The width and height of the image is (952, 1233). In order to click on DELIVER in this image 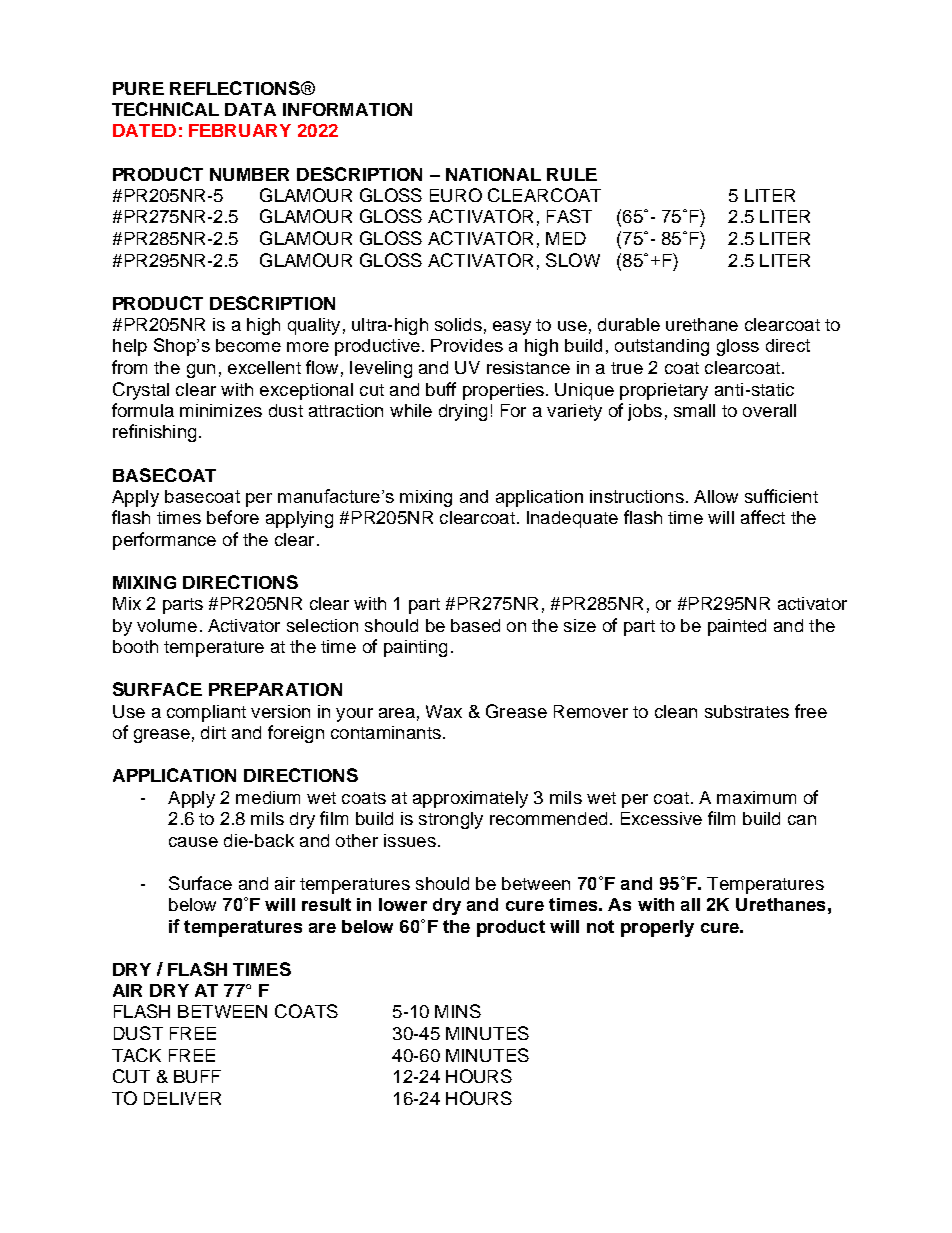, I will do `click(182, 1098)`.
